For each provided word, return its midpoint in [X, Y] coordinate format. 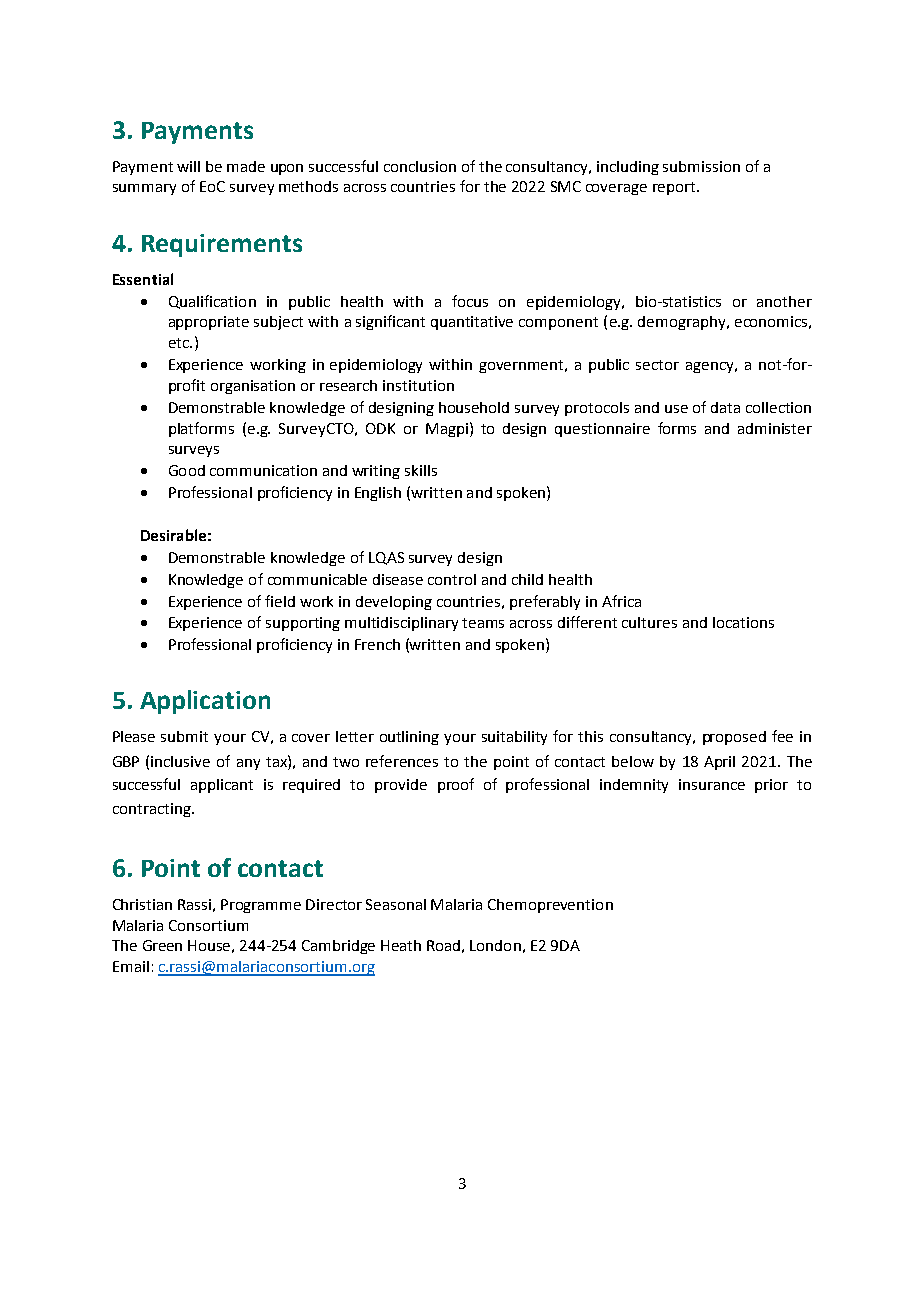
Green [162, 945]
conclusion [420, 166]
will [188, 166]
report [675, 188]
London [495, 945]
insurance [712, 784]
